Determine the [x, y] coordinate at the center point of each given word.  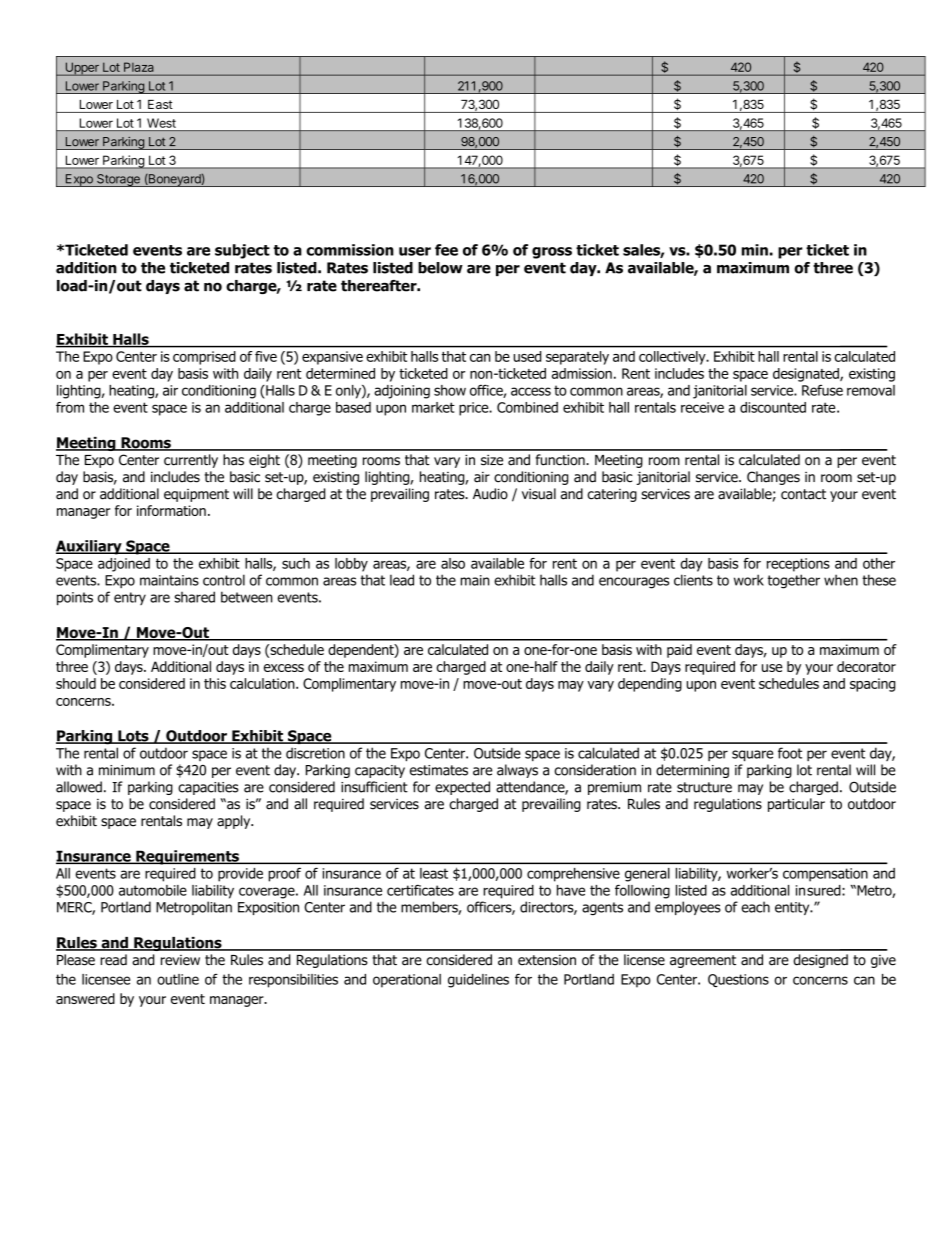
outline [178, 979]
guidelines [478, 981]
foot [790, 753]
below [440, 268]
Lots [133, 737]
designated [807, 375]
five [266, 356]
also [453, 563]
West [161, 123]
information [171, 510]
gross [552, 253]
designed [820, 961]
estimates [439, 770]
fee [446, 250]
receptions [798, 565]
